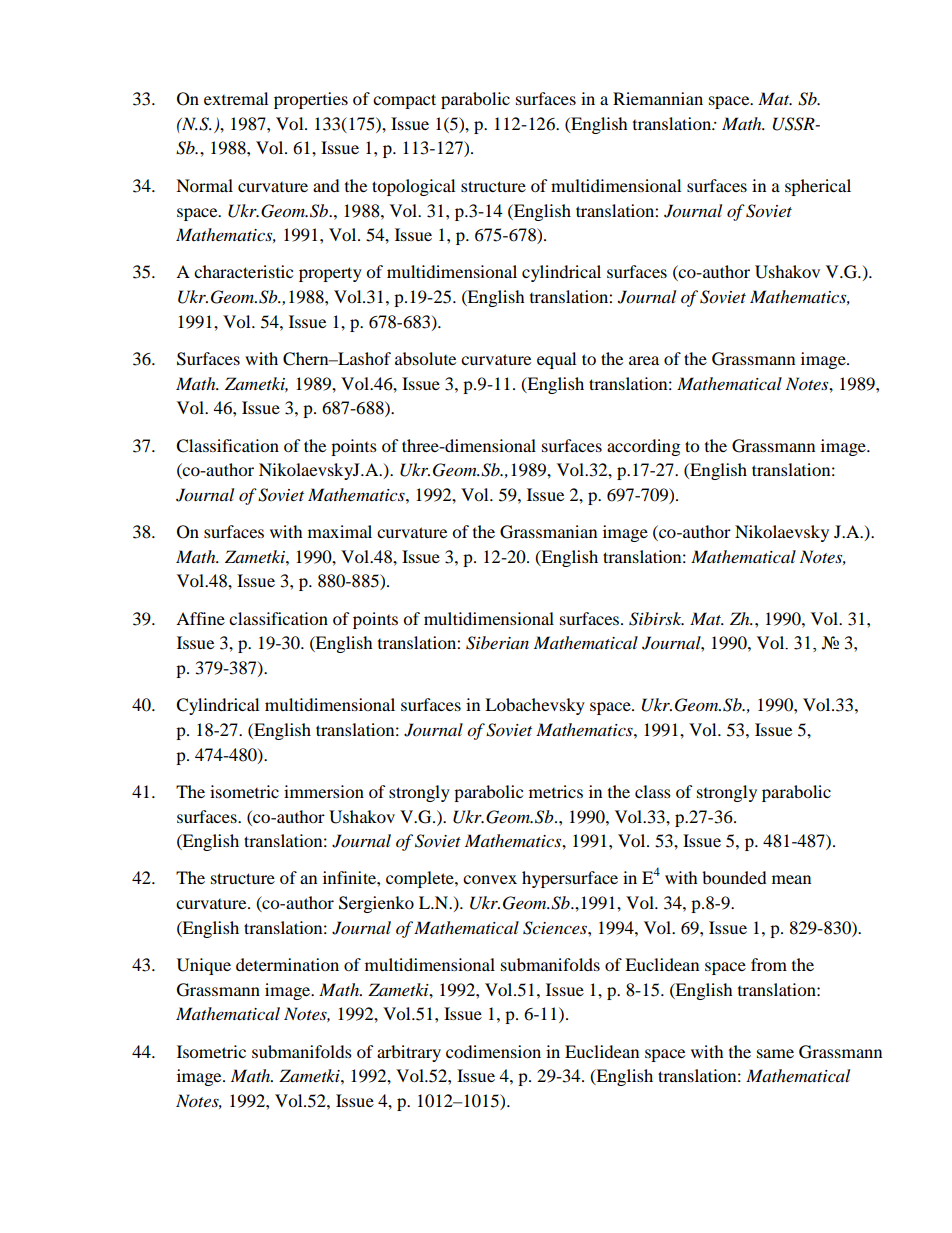 This screenshot has width=952, height=1233. What do you see at coordinates (658, 98) in the screenshot?
I see `Riemannian` at bounding box center [658, 98].
